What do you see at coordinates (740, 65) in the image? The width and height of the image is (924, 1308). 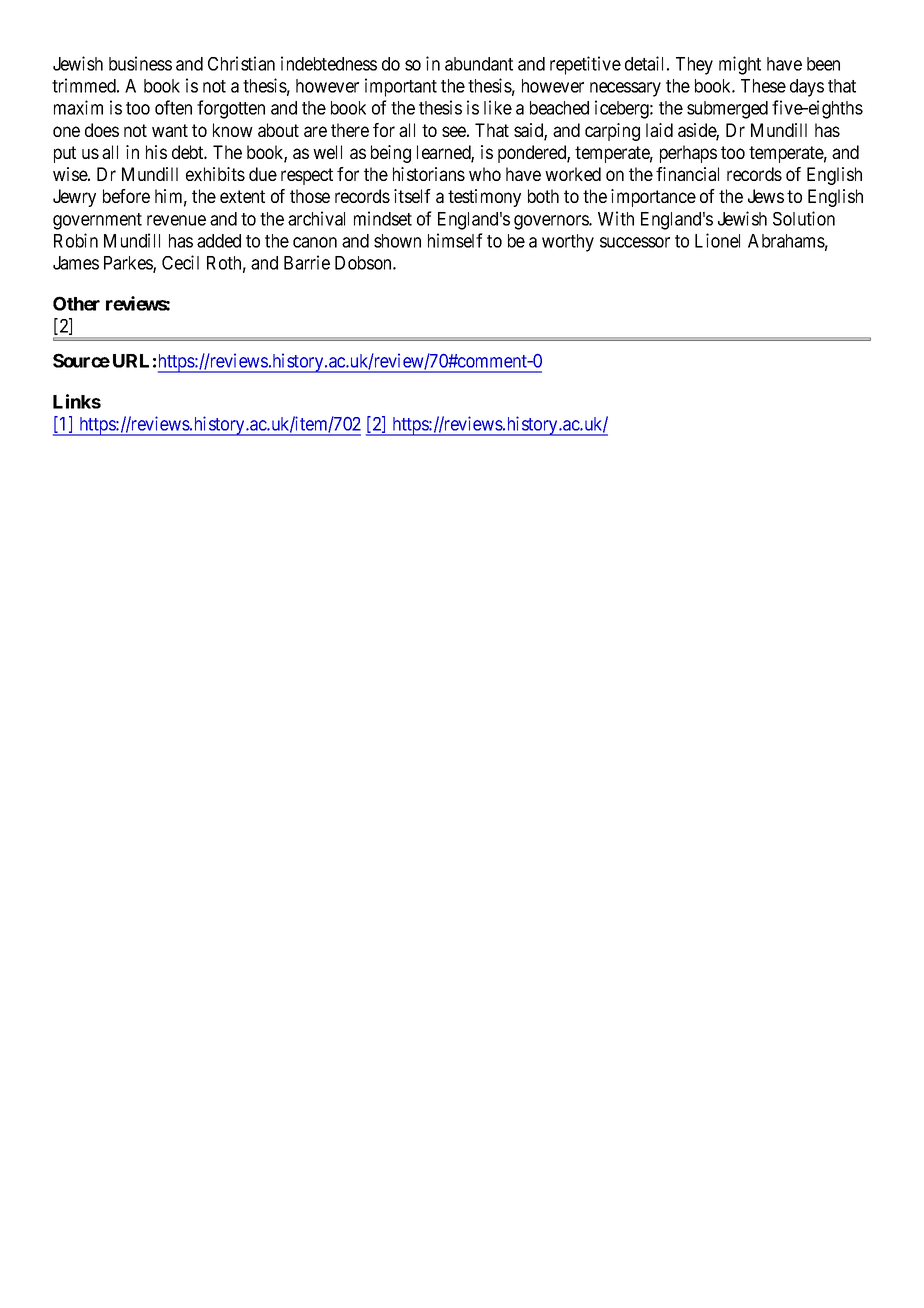 I see `might` at bounding box center [740, 65].
